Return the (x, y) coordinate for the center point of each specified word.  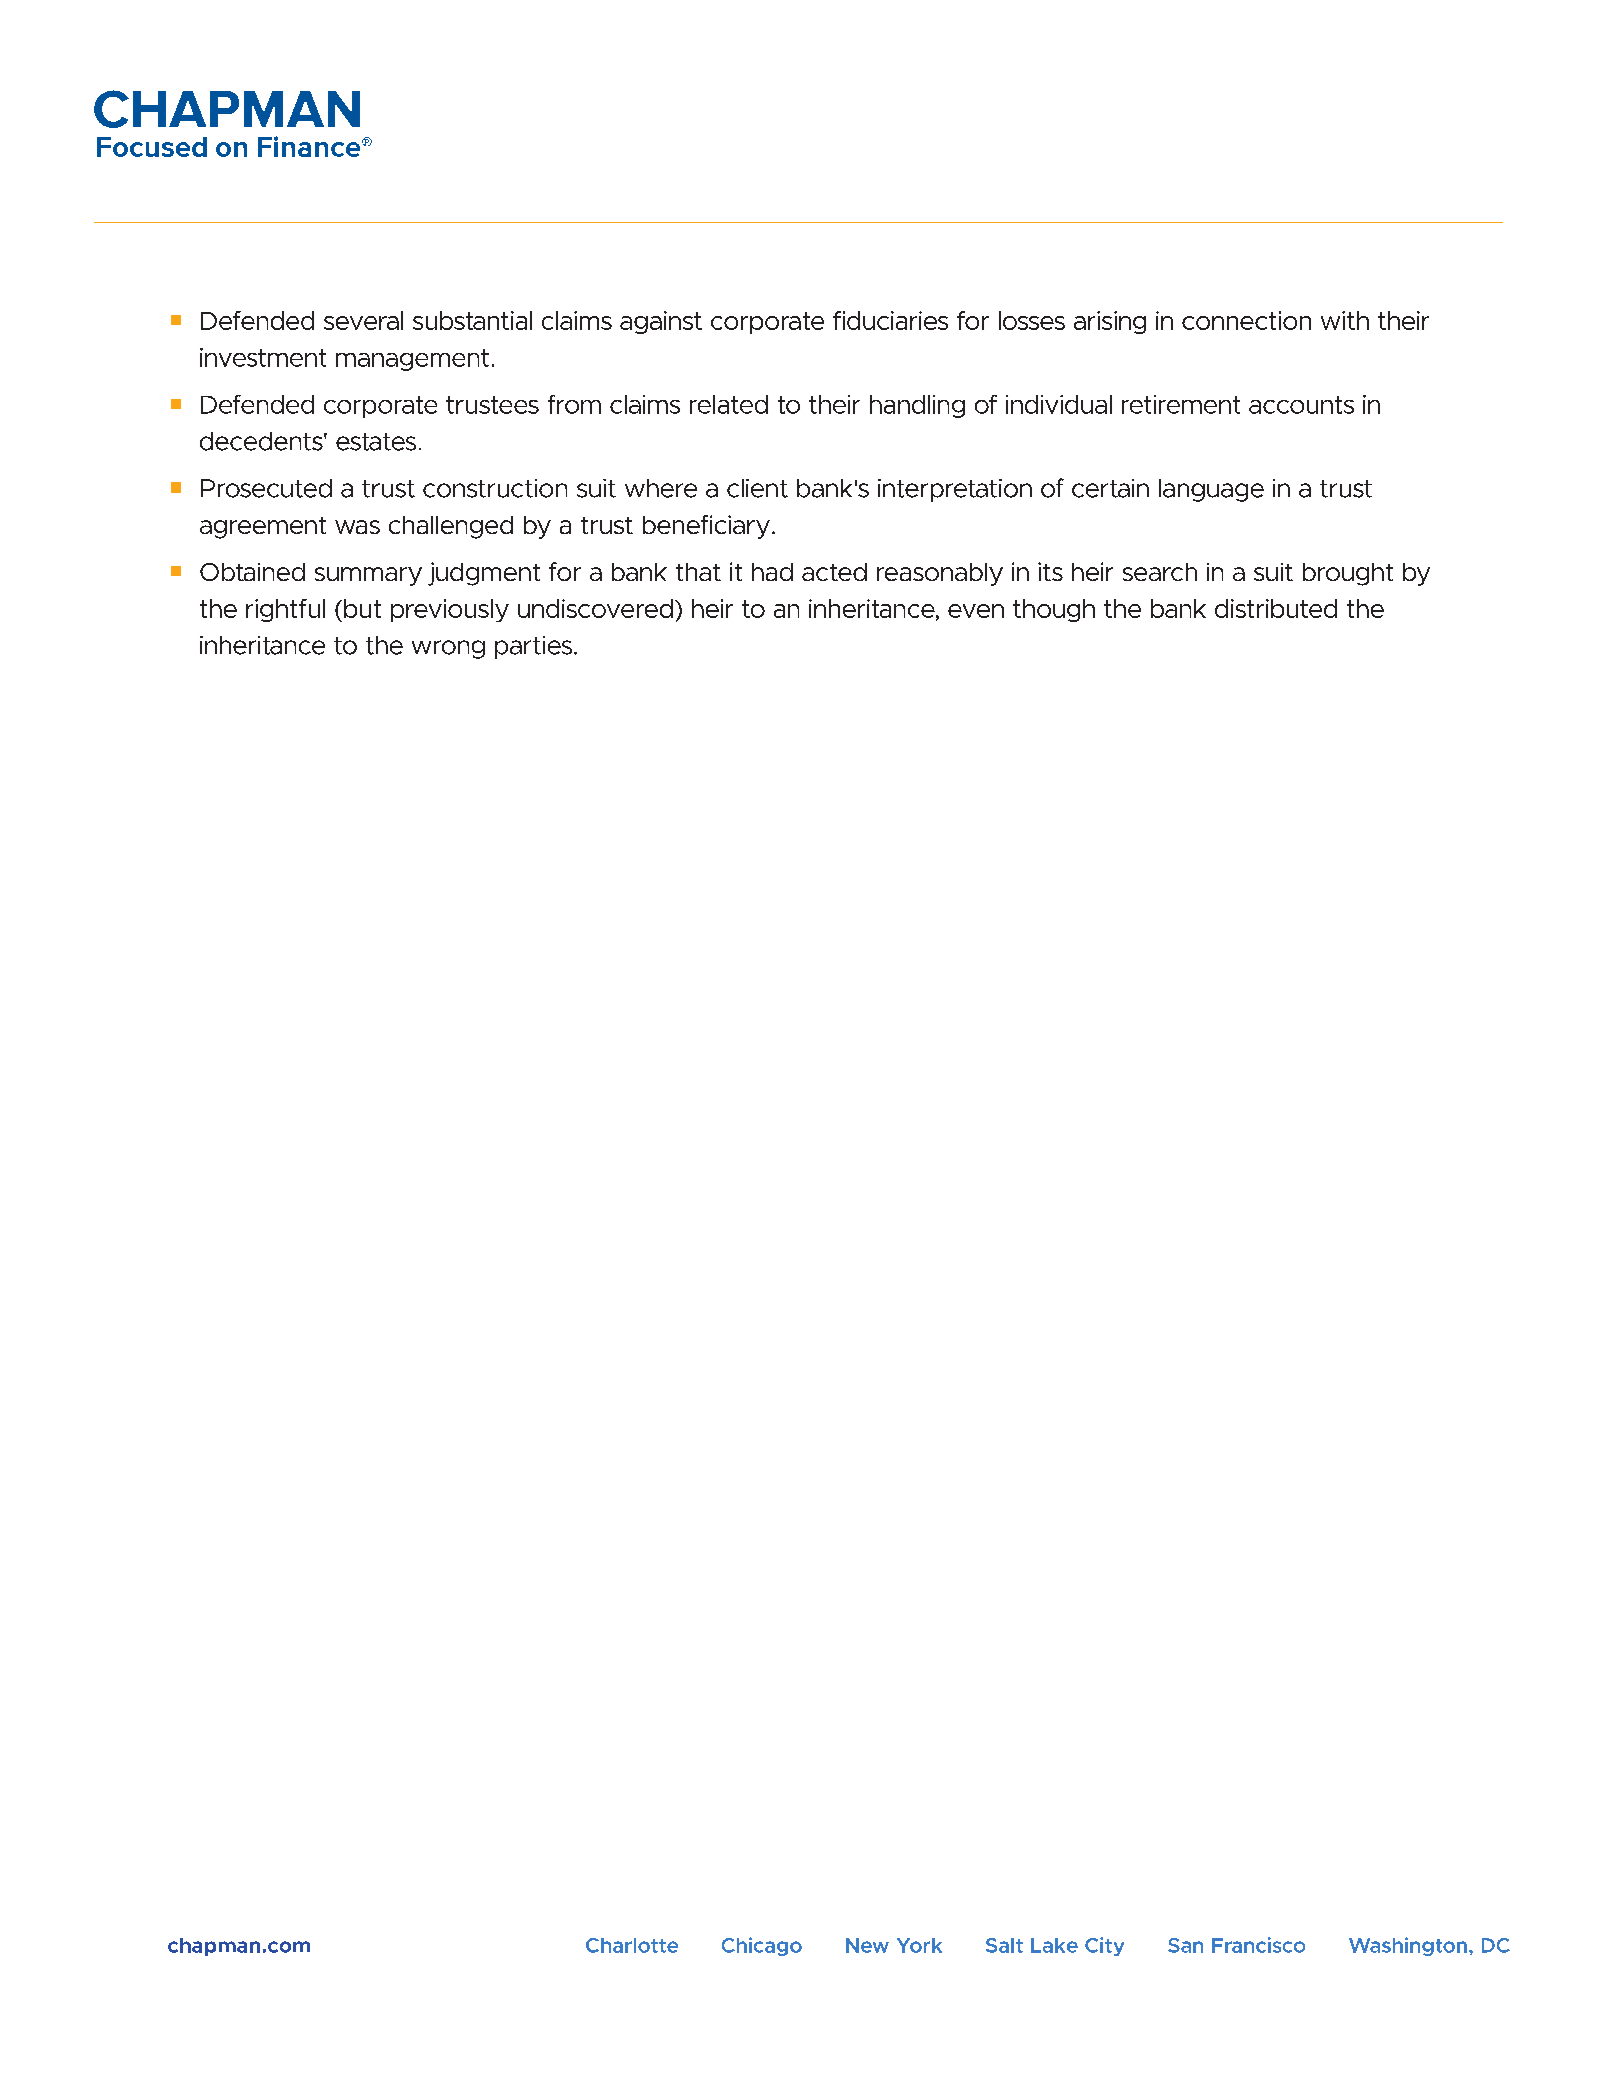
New (867, 1945)
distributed (1276, 608)
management (412, 360)
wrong (448, 649)
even (976, 611)
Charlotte (632, 1945)
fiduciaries (890, 320)
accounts (1301, 405)
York (919, 1945)
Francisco (1258, 1945)
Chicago (762, 1946)
